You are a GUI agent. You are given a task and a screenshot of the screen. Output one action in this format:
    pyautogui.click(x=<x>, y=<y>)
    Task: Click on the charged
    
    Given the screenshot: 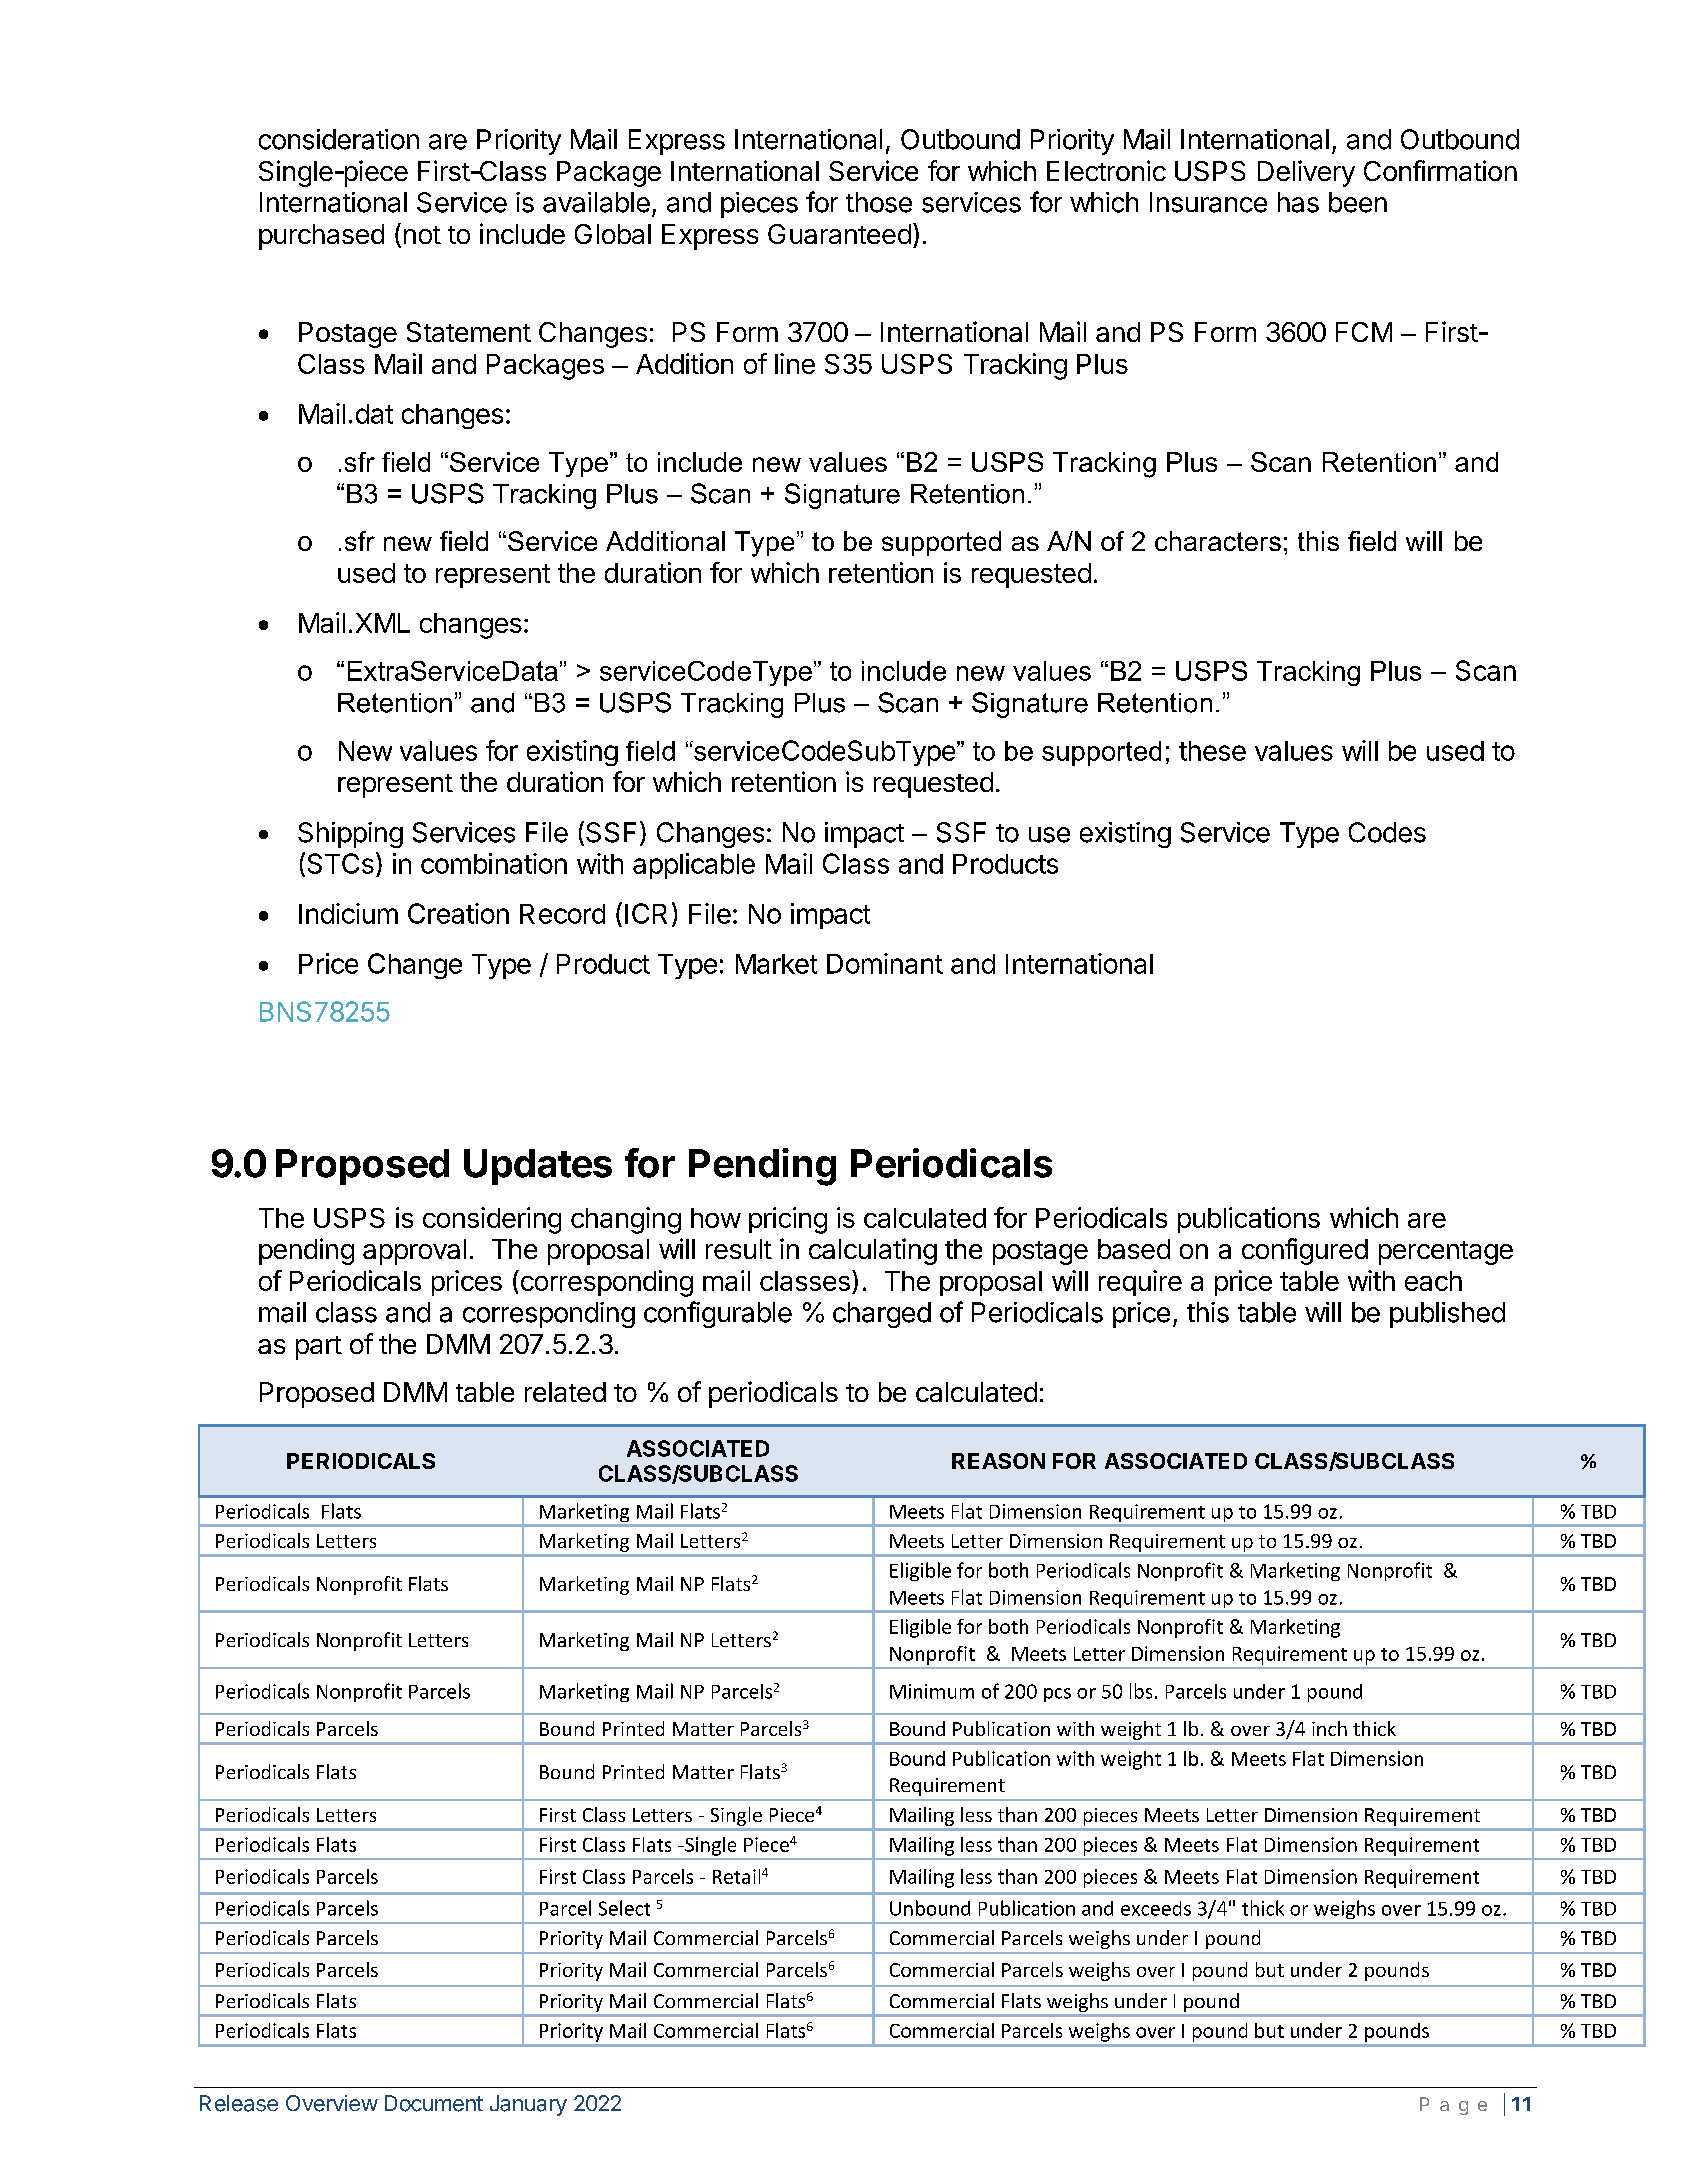 What is the action you would take?
    pyautogui.click(x=882, y=1315)
